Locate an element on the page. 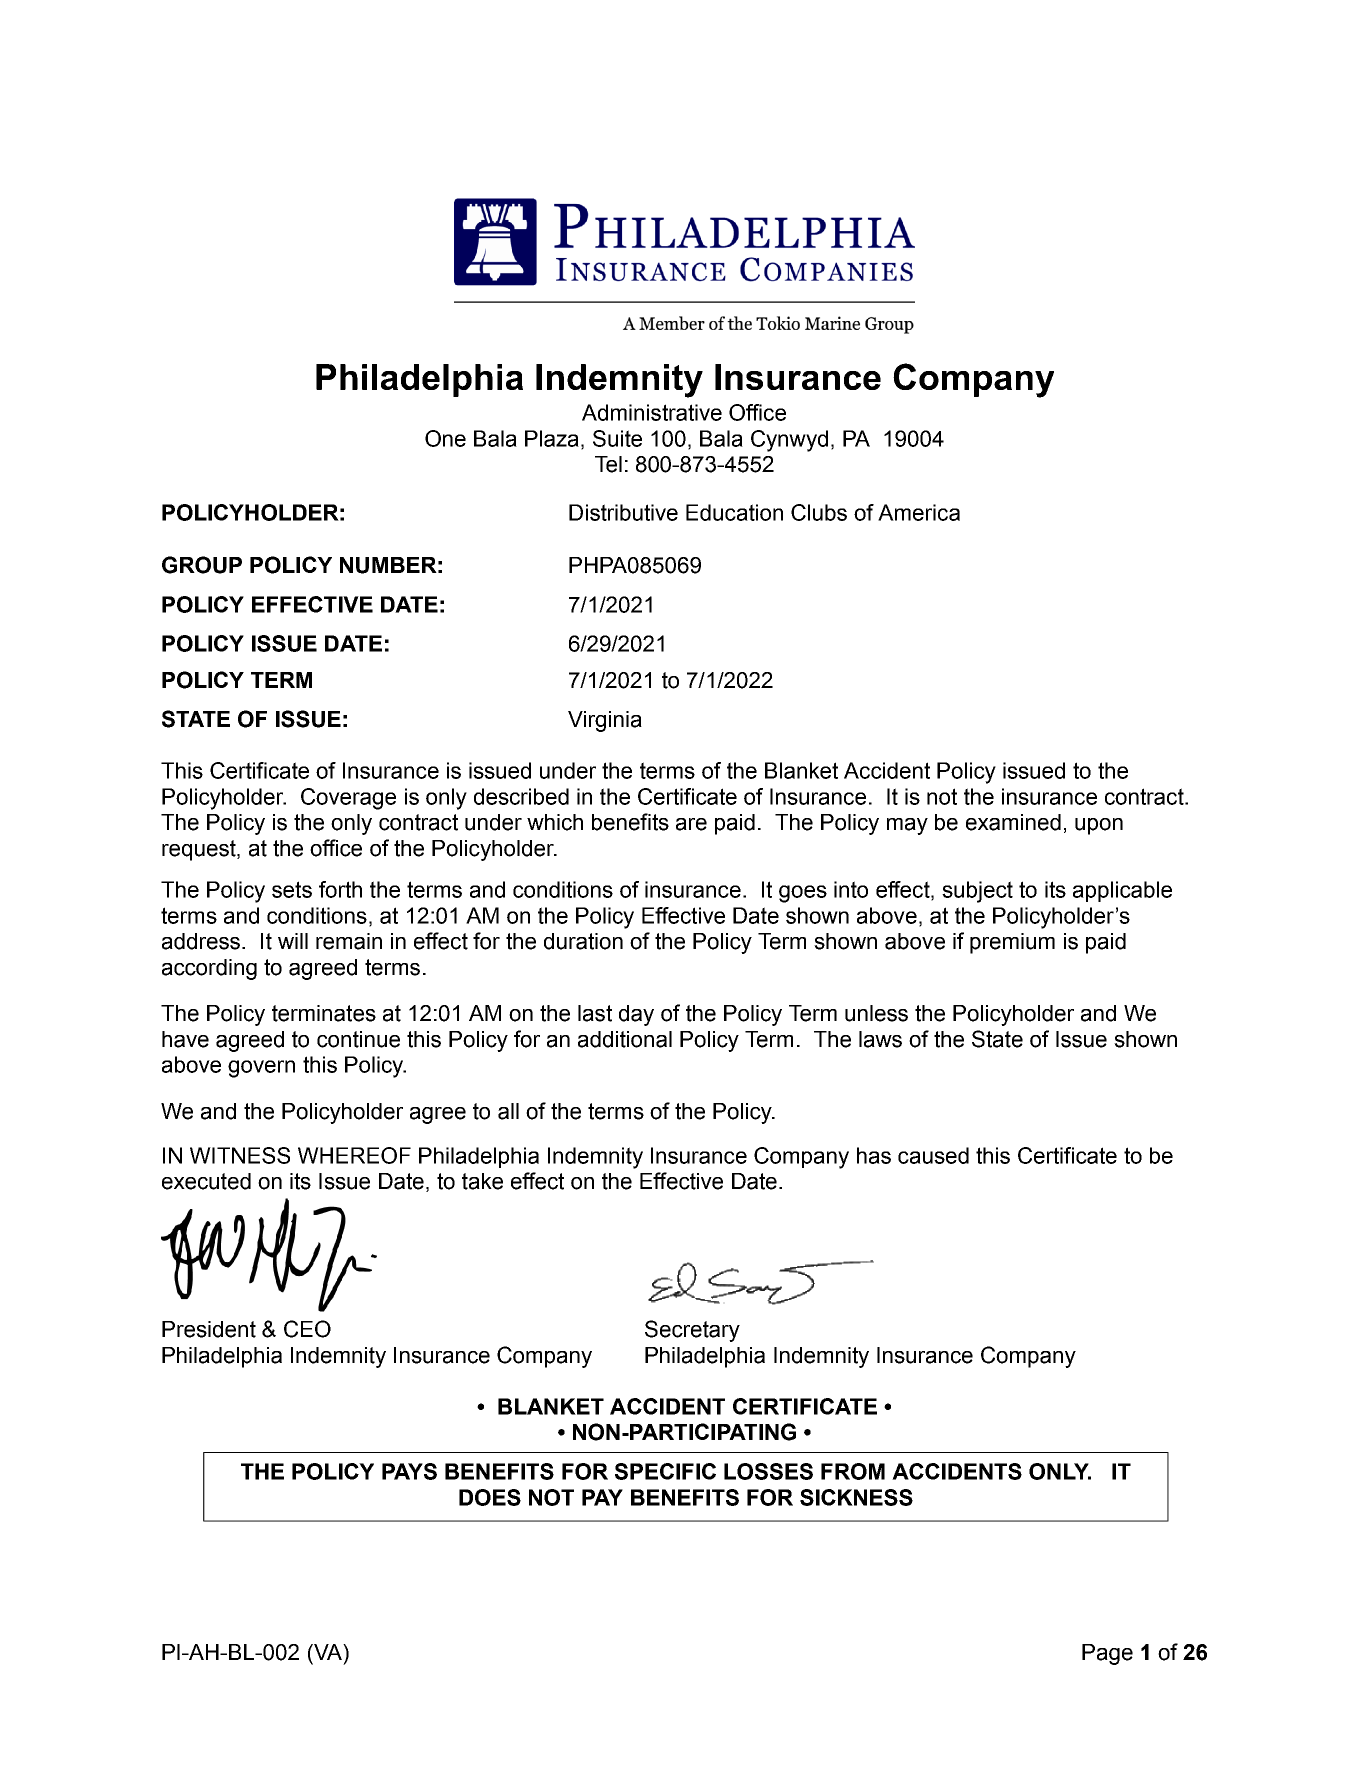 The height and width of the document is (1772, 1369). PAYS is located at coordinates (409, 1471).
